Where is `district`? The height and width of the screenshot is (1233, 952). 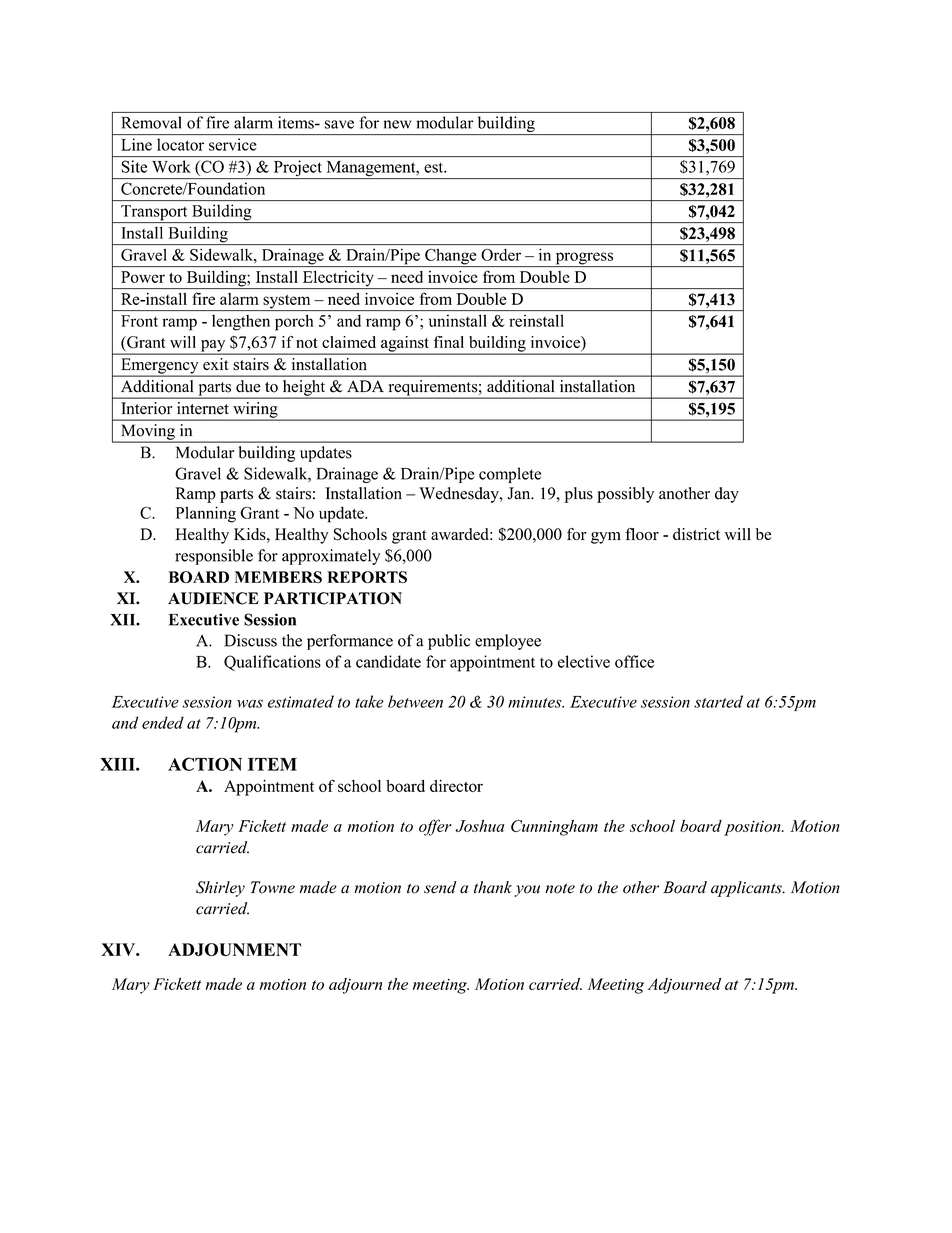 district is located at coordinates (696, 534).
